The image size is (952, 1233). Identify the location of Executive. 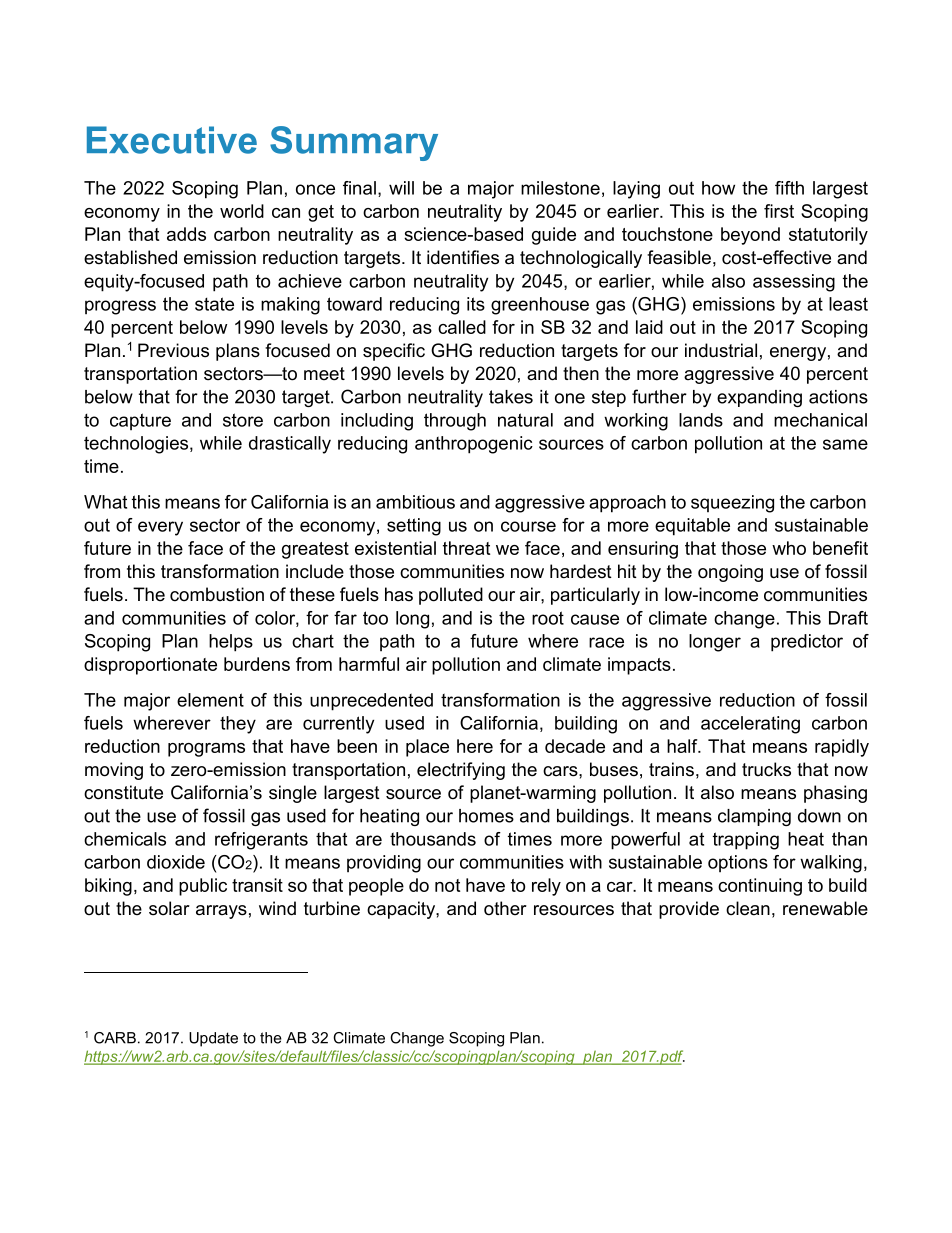
(172, 140).
